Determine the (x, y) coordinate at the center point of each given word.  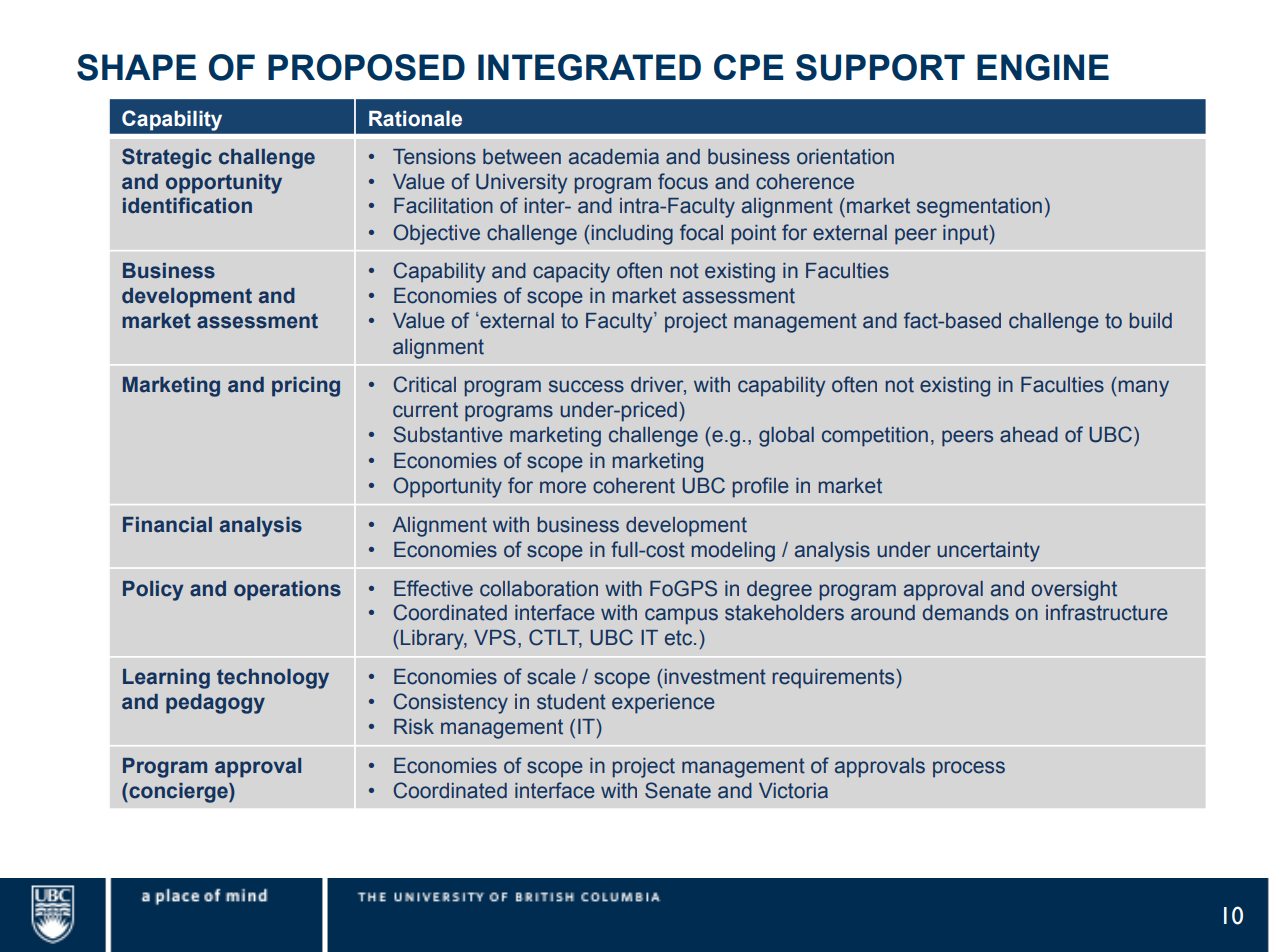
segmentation (979, 208)
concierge (178, 793)
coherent (634, 486)
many (1144, 388)
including (631, 235)
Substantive (448, 434)
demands (966, 613)
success (586, 386)
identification (187, 205)
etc (680, 638)
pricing (306, 387)
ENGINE (1043, 67)
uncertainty (988, 552)
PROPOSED (366, 67)
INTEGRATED (589, 67)
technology (273, 679)
